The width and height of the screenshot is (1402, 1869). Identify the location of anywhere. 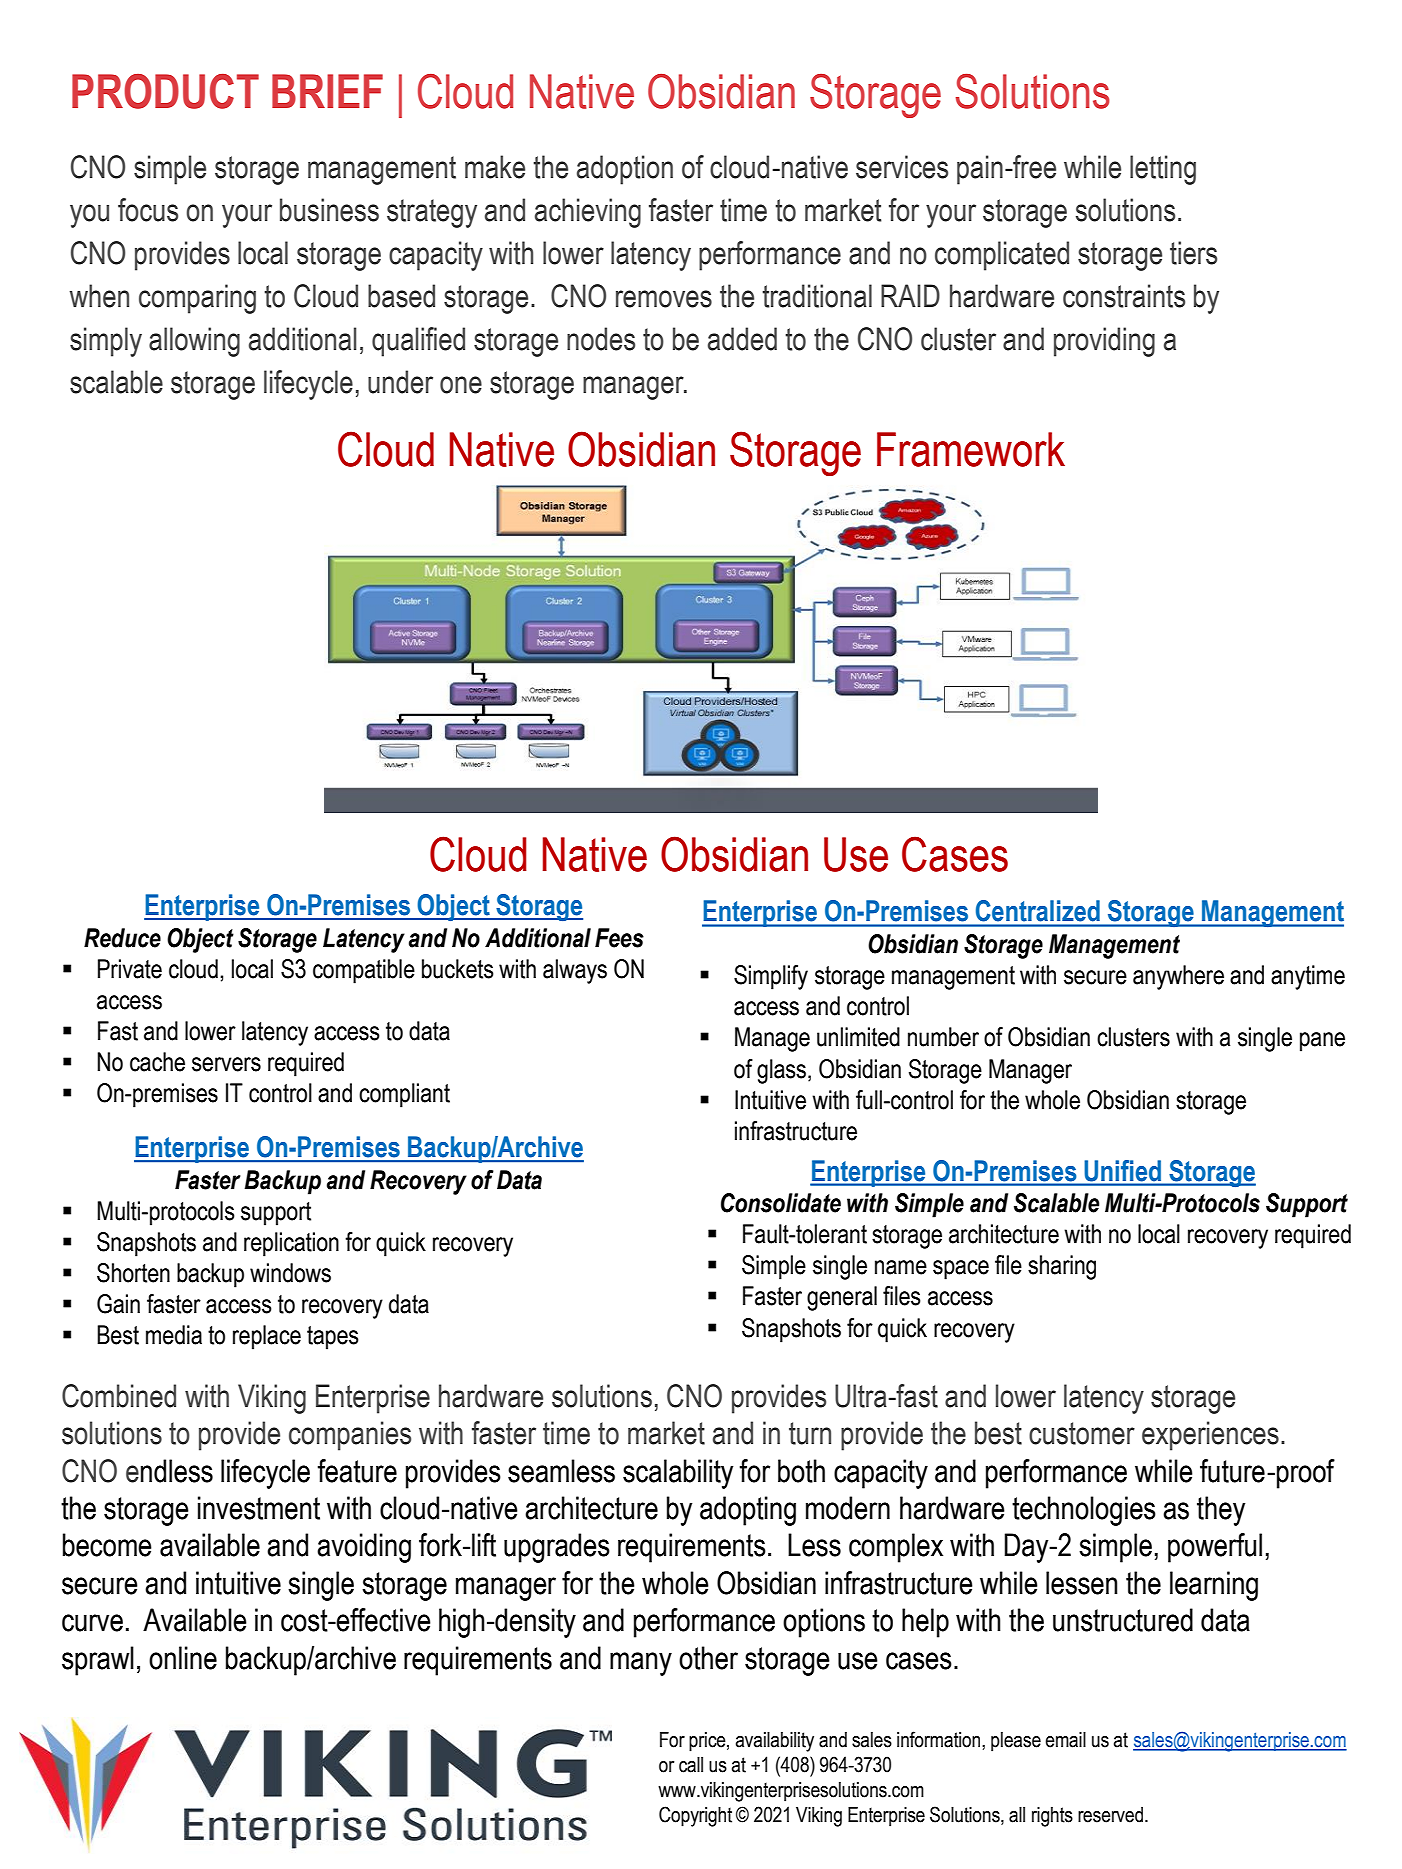
(1178, 977).
